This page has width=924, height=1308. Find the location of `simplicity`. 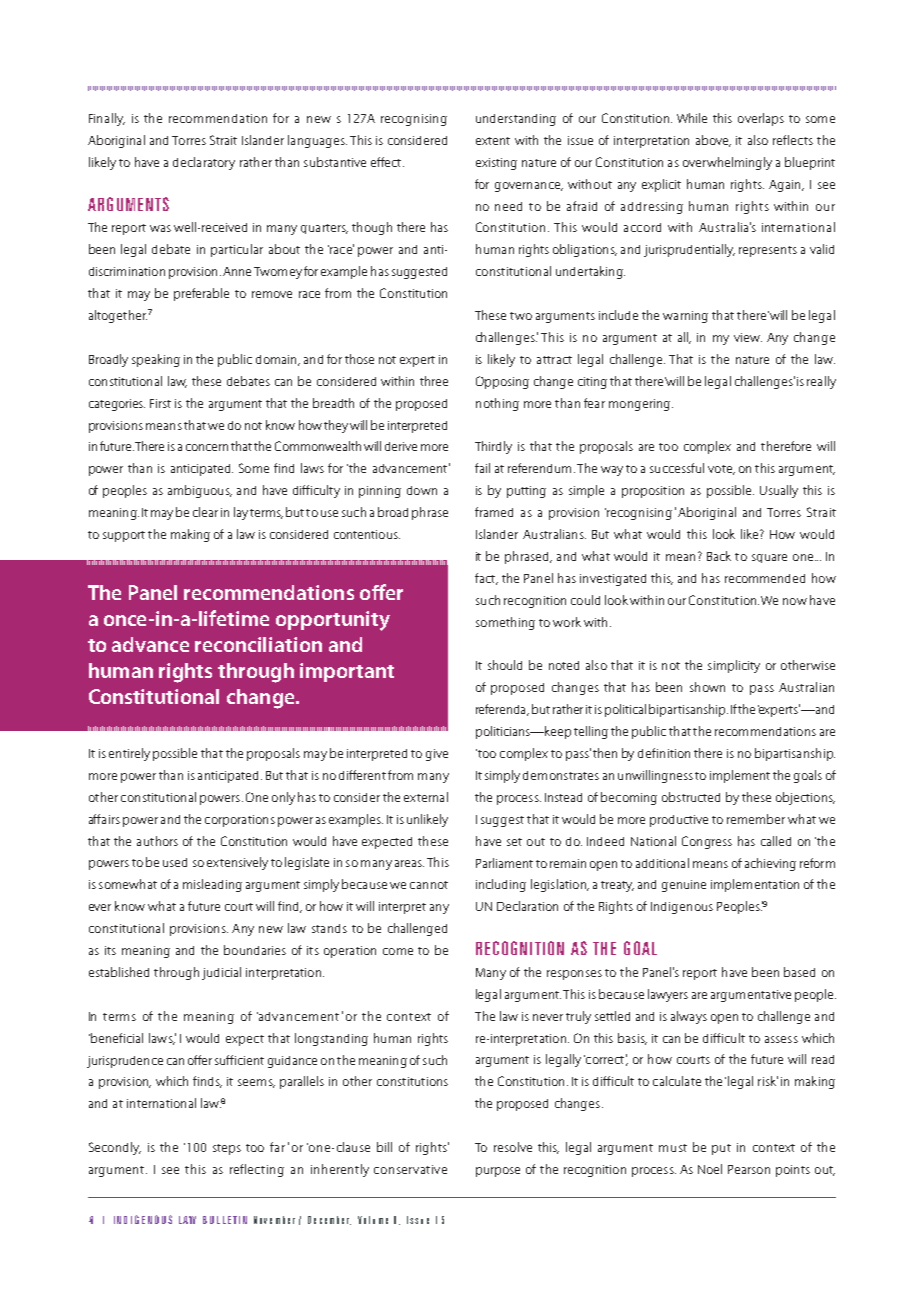

simplicity is located at coordinates (734, 666).
